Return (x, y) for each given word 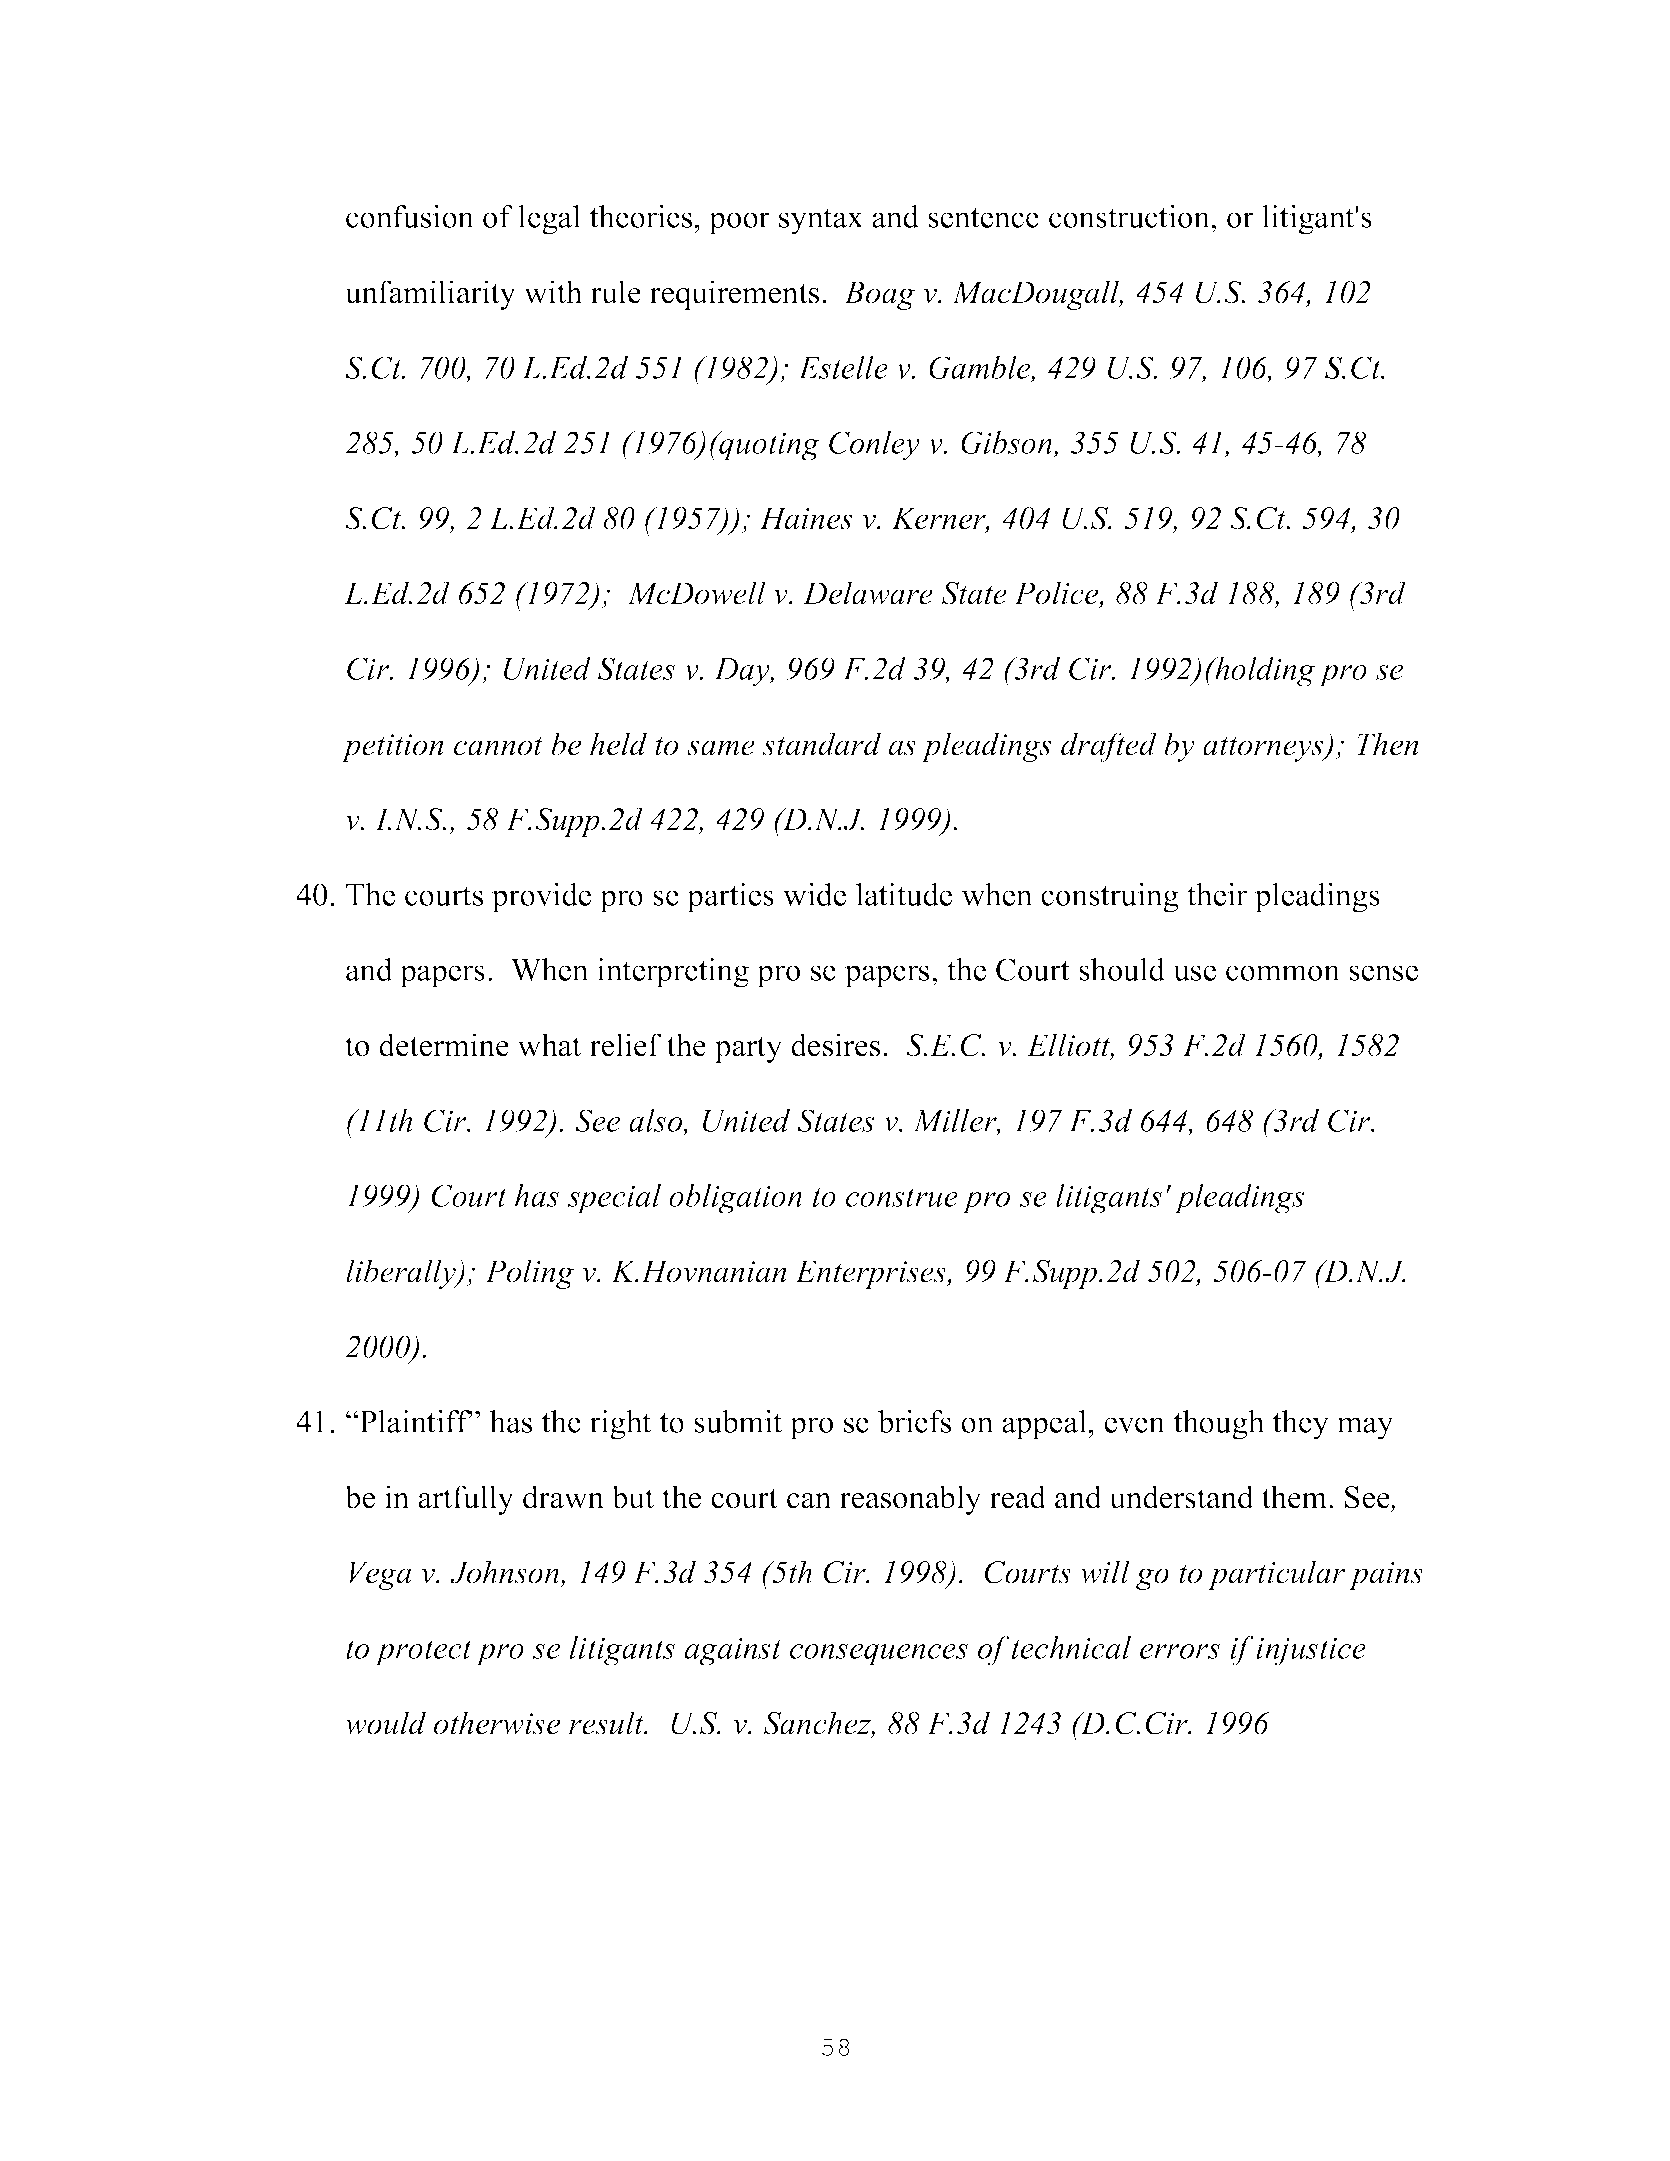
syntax (821, 221)
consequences (879, 1655)
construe (902, 1197)
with (553, 292)
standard (821, 744)
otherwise (497, 1723)
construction (1130, 216)
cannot (498, 746)
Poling (529, 1274)
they (1301, 1425)
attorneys (1264, 749)
